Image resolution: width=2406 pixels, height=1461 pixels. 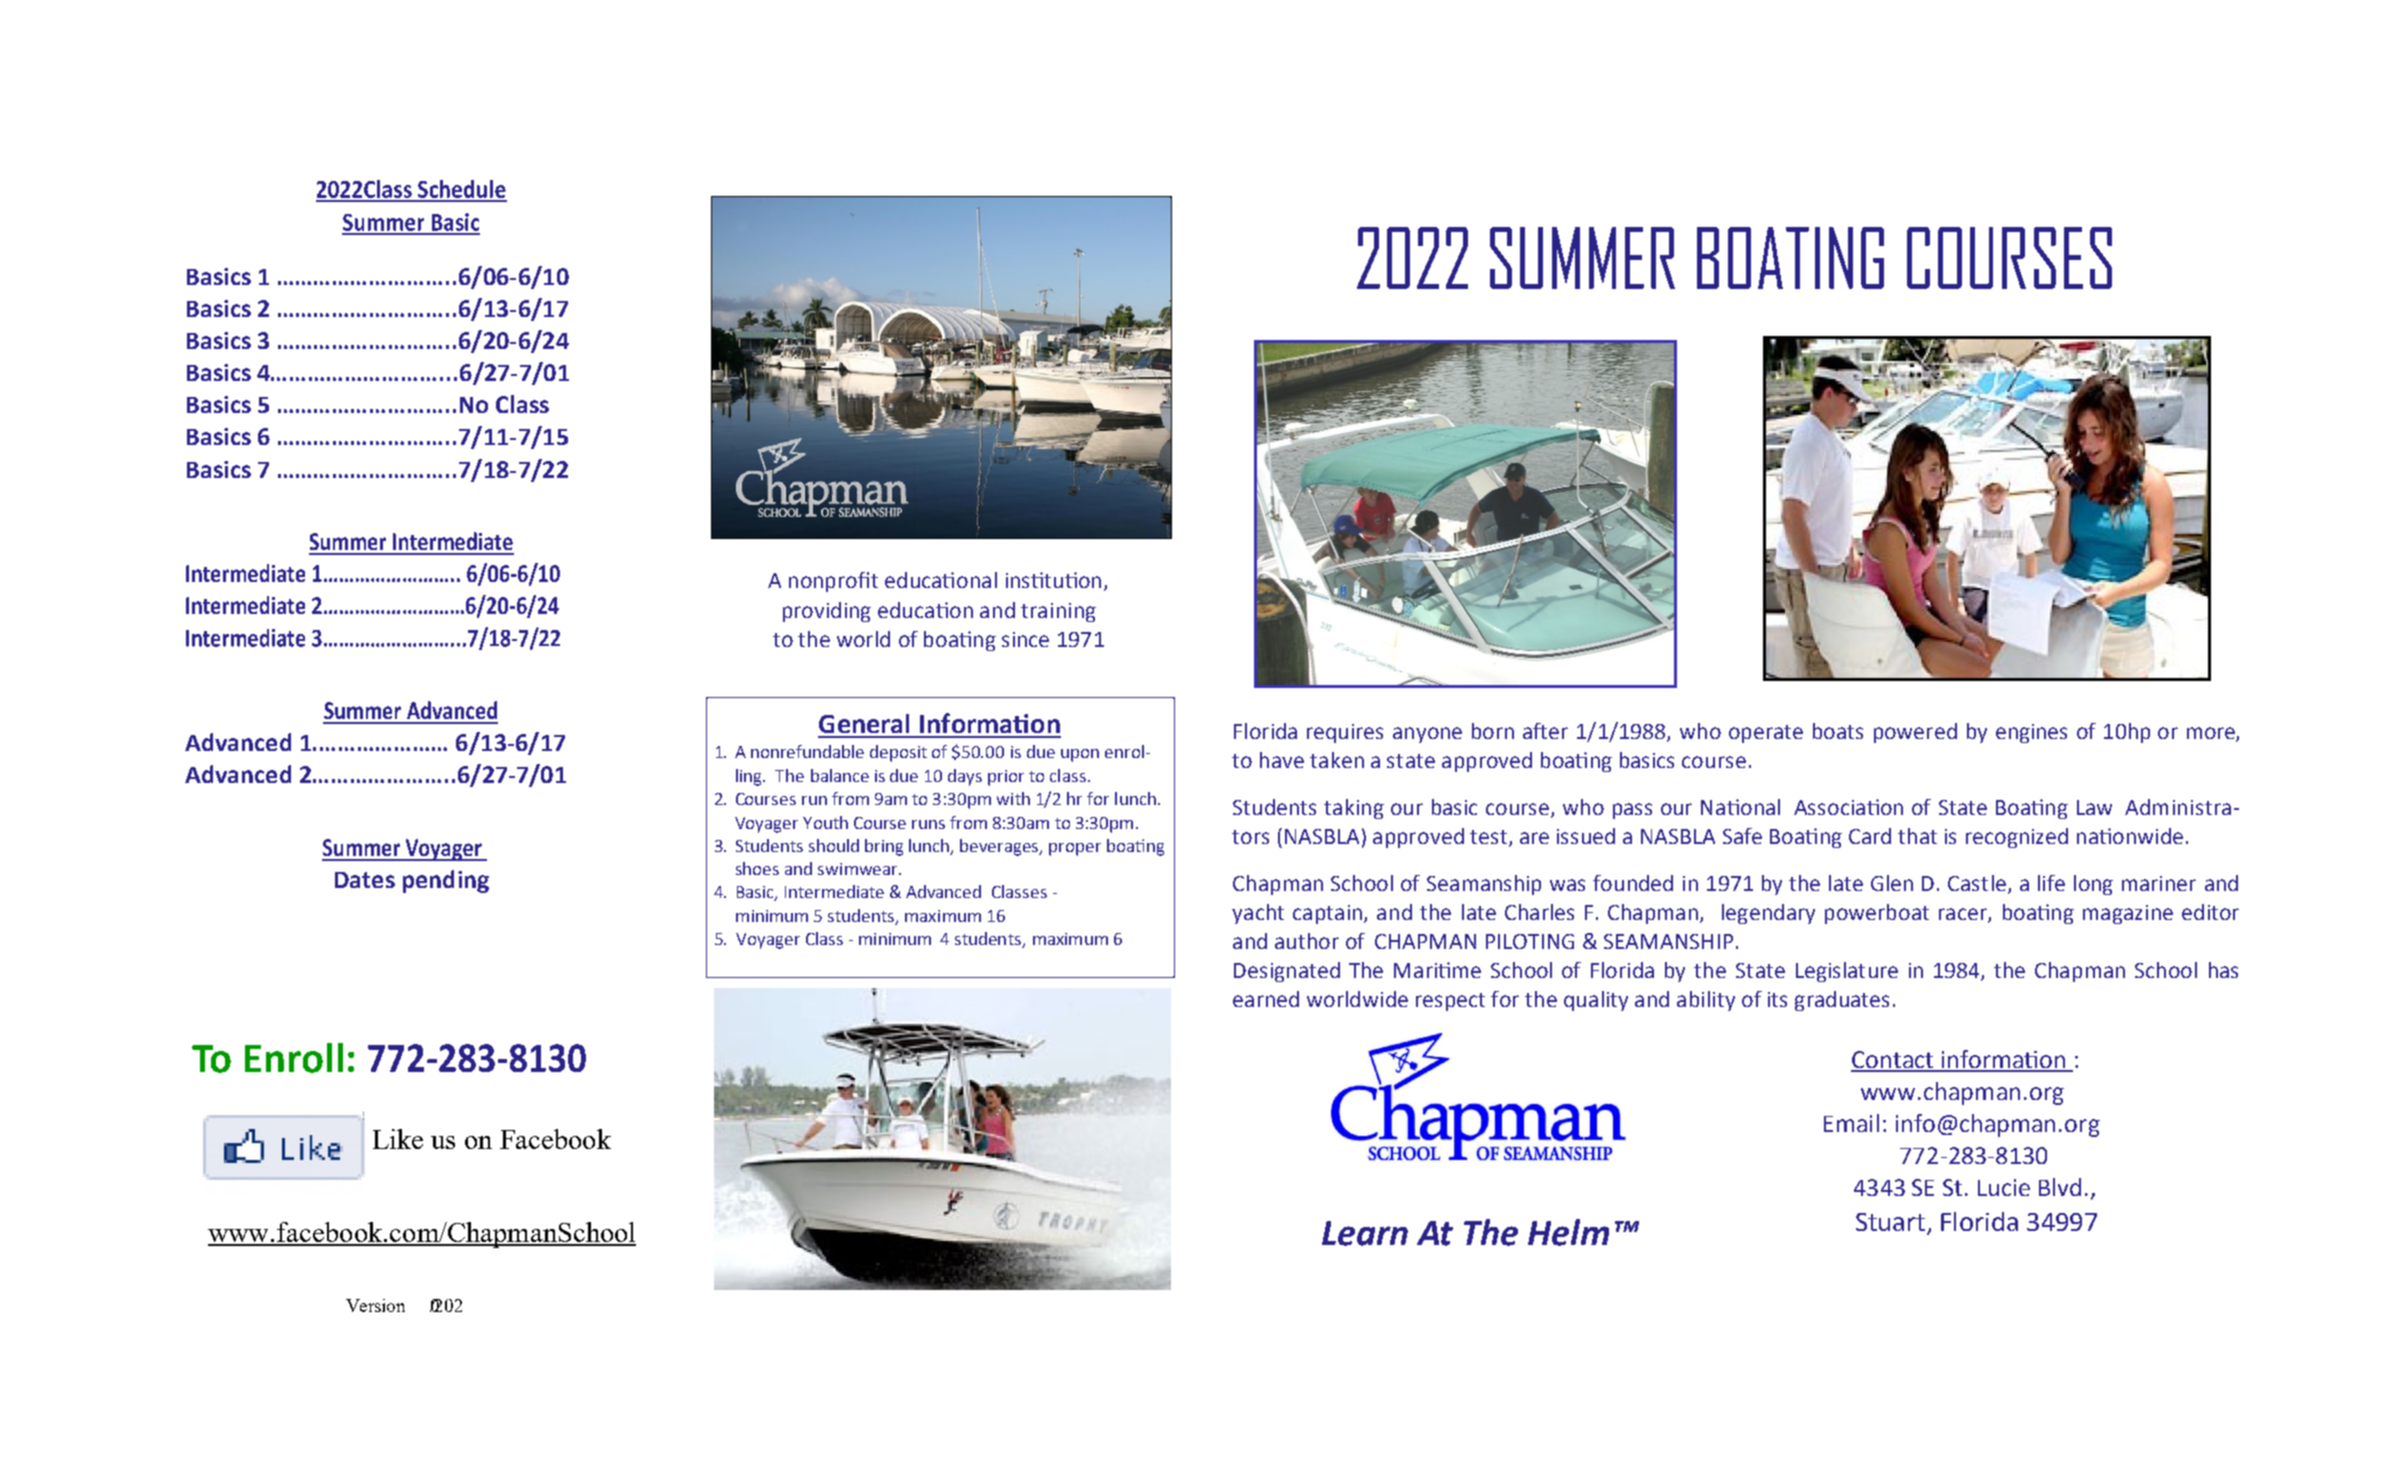 What do you see at coordinates (827, 612) in the screenshot?
I see `providing` at bounding box center [827, 612].
